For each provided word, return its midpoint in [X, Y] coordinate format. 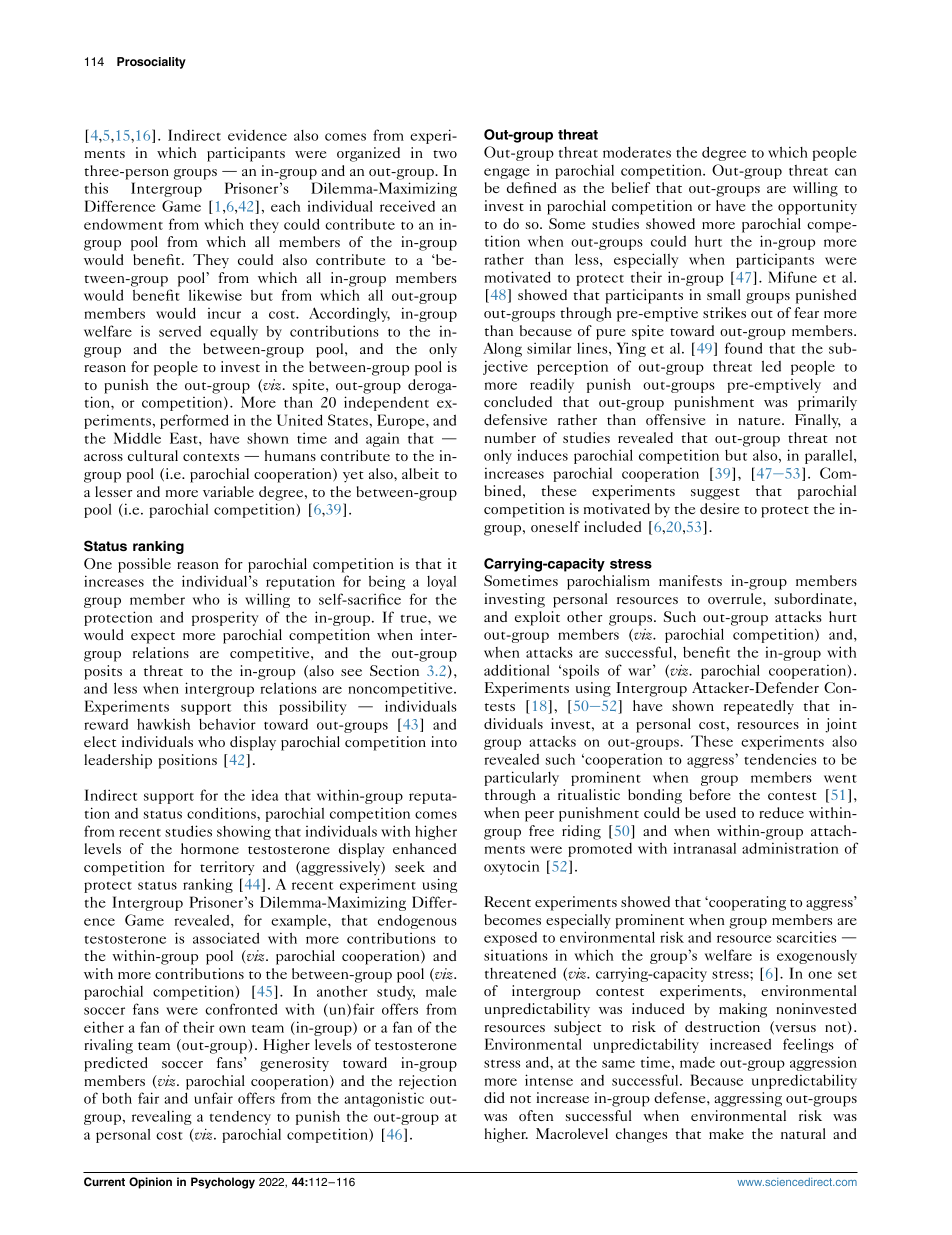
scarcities [806, 937]
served [180, 331]
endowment [123, 224]
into [444, 741]
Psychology [223, 1183]
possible [144, 565]
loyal [441, 583]
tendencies [780, 759]
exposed [510, 939]
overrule [736, 598]
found [743, 348]
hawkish [163, 724]
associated [226, 938]
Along [502, 349]
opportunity [817, 207]
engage [507, 173]
